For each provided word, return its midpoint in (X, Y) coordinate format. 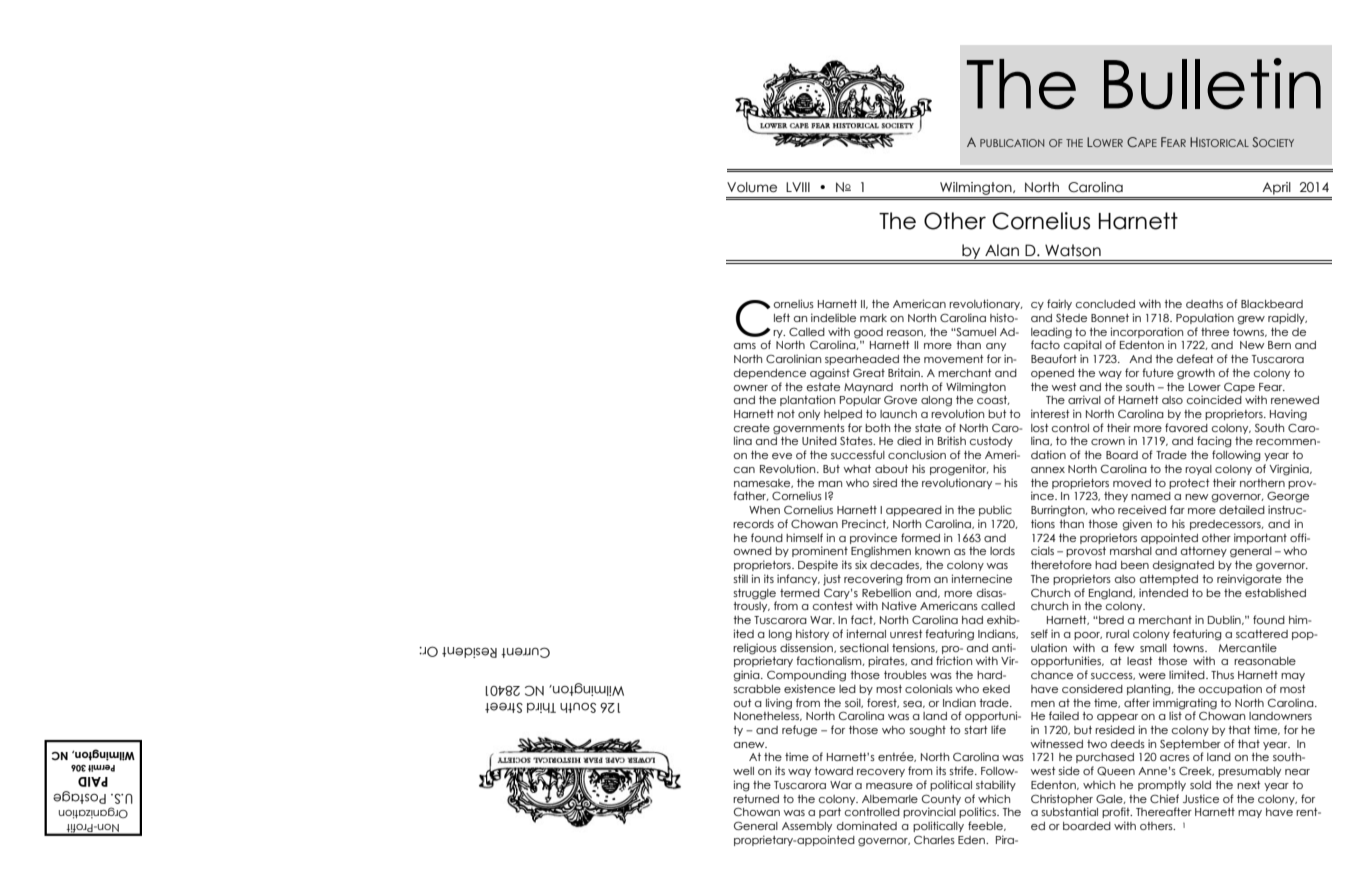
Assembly (807, 827)
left (782, 317)
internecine (982, 578)
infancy (798, 579)
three (1215, 332)
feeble (986, 826)
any (996, 347)
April (1276, 188)
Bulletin (1212, 84)
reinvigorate (1249, 580)
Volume (752, 187)
